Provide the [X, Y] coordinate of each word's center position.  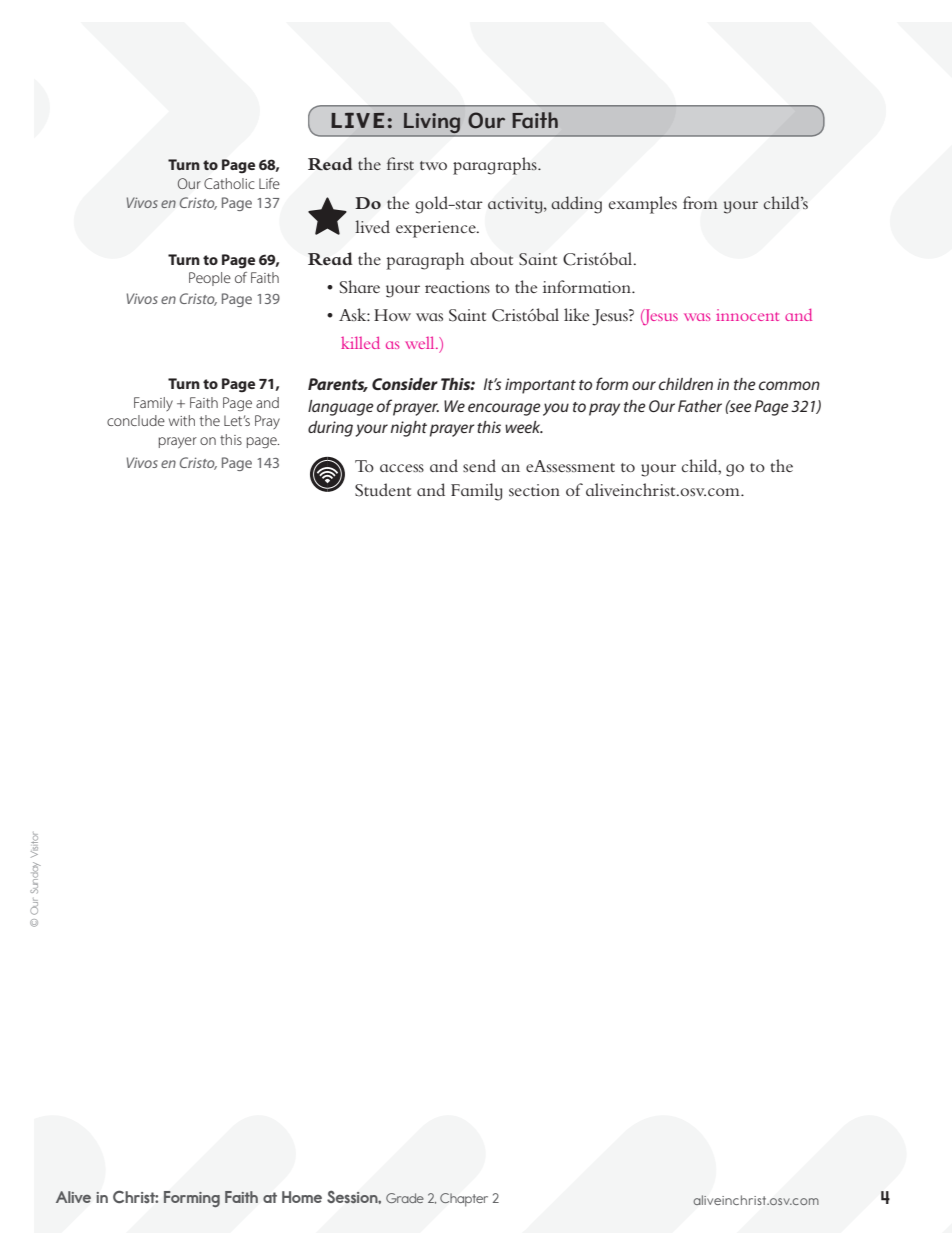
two [433, 165]
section [534, 490]
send [479, 465]
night [409, 429]
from [700, 202]
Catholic [229, 183]
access [402, 468]
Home [302, 1197]
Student [383, 490]
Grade [405, 1198]
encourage [504, 409]
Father [700, 406]
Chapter [464, 1200]
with [182, 420]
